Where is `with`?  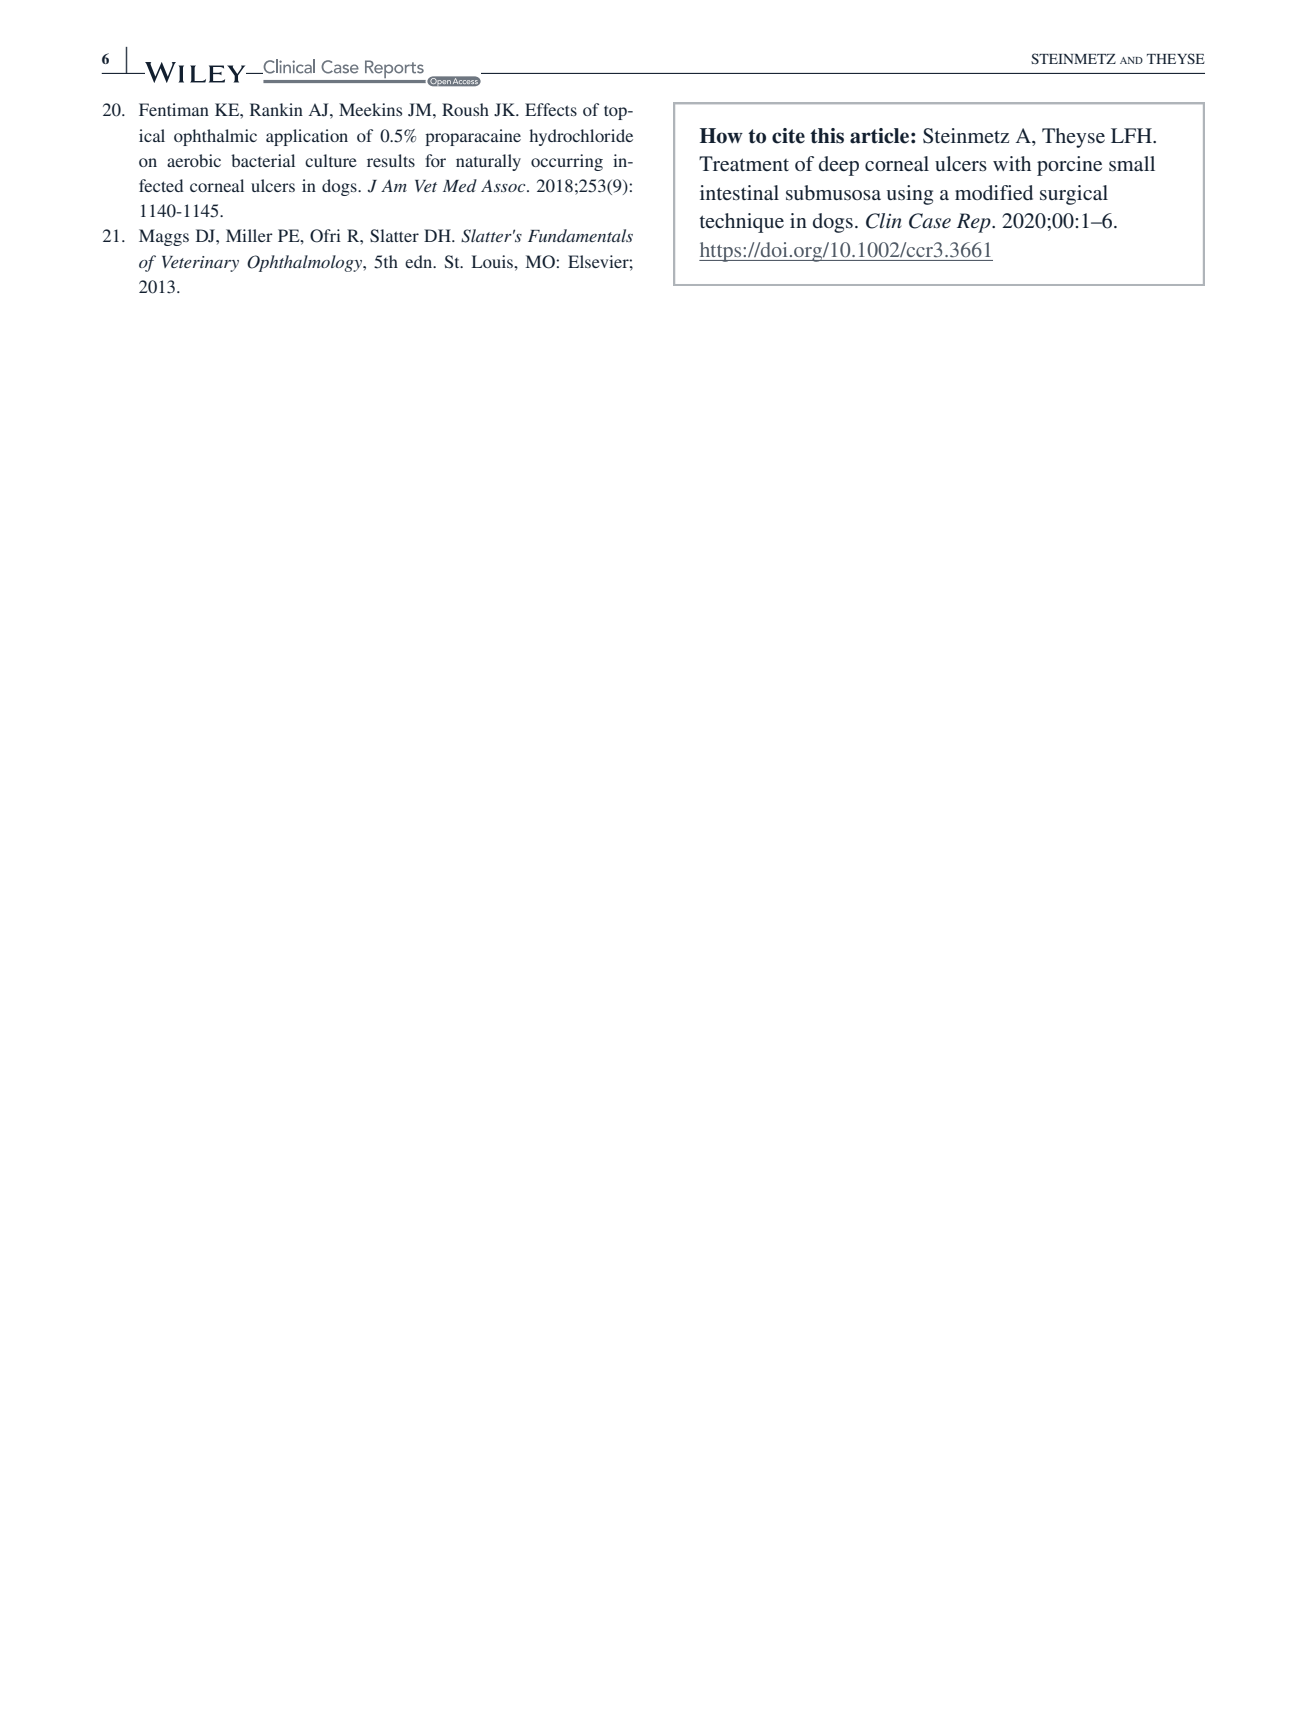 with is located at coordinates (1012, 163).
